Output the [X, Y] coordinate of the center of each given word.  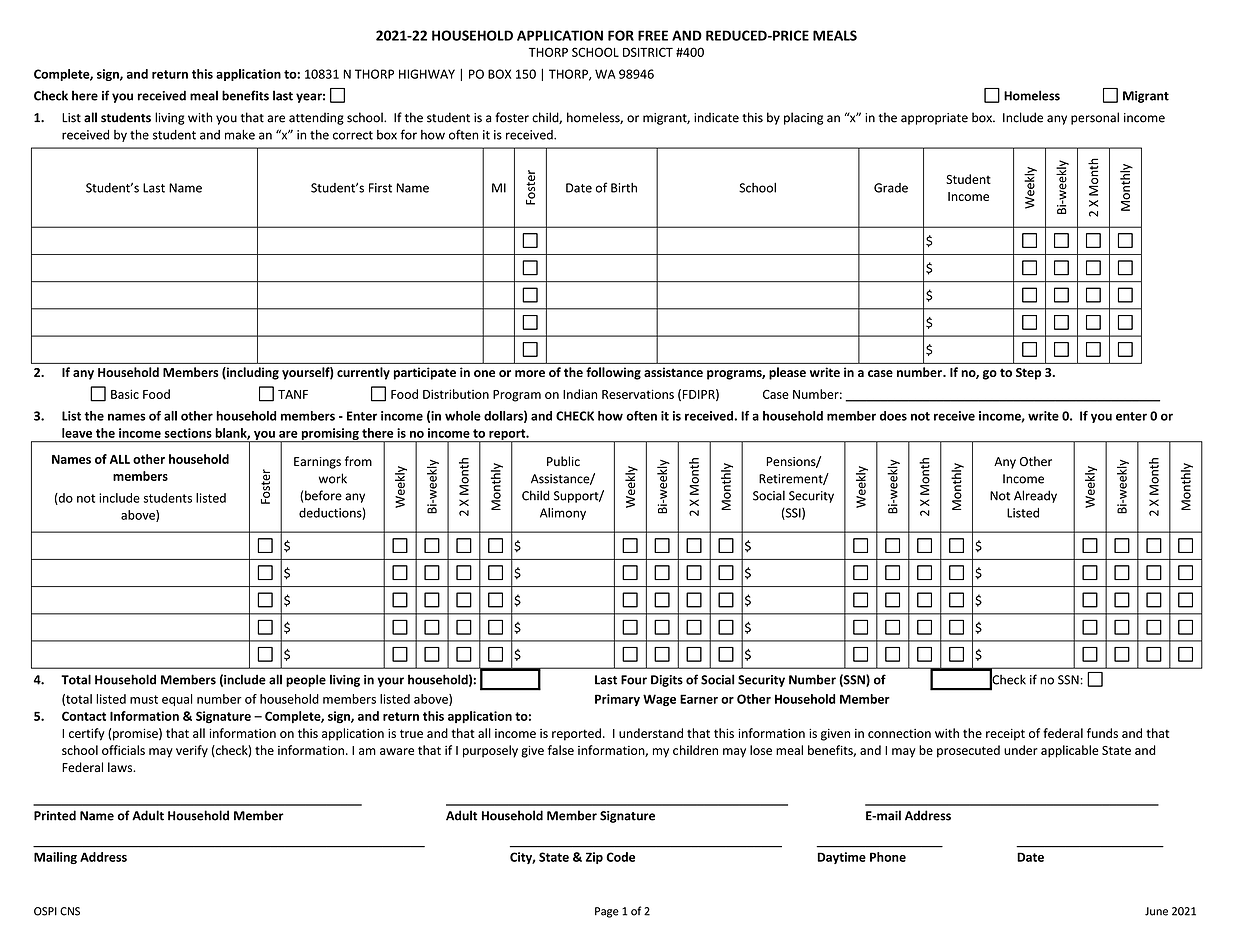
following [613, 373]
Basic [125, 394]
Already [1035, 496]
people [306, 680]
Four [634, 680]
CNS [70, 911]
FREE [653, 35]
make [240, 135]
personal [1095, 118]
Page [607, 912]
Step [1028, 374]
